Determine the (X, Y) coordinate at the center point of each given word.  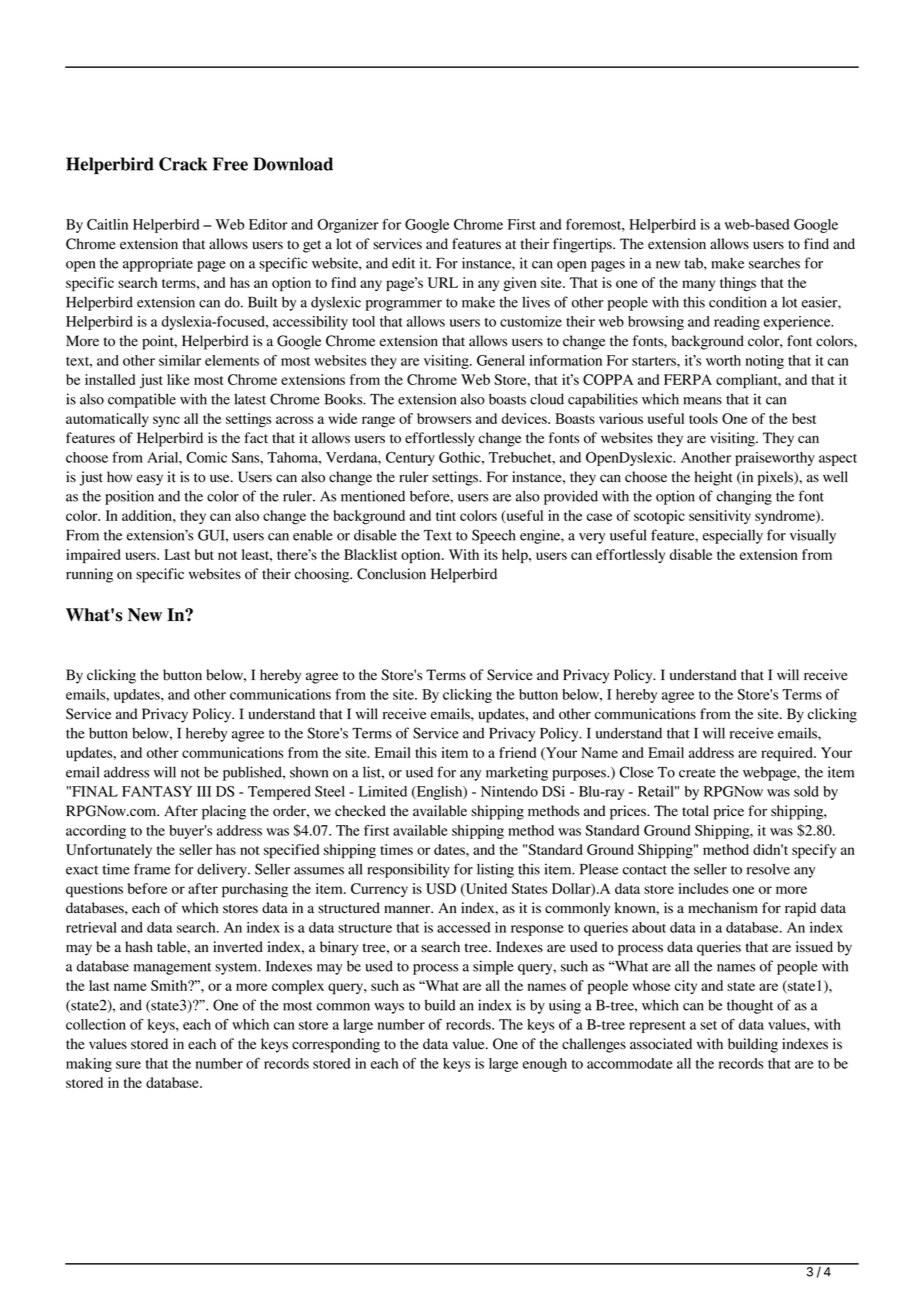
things (738, 284)
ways (389, 1008)
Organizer (348, 226)
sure (128, 1065)
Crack (183, 164)
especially (733, 536)
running (89, 575)
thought (750, 1006)
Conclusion (391, 574)
